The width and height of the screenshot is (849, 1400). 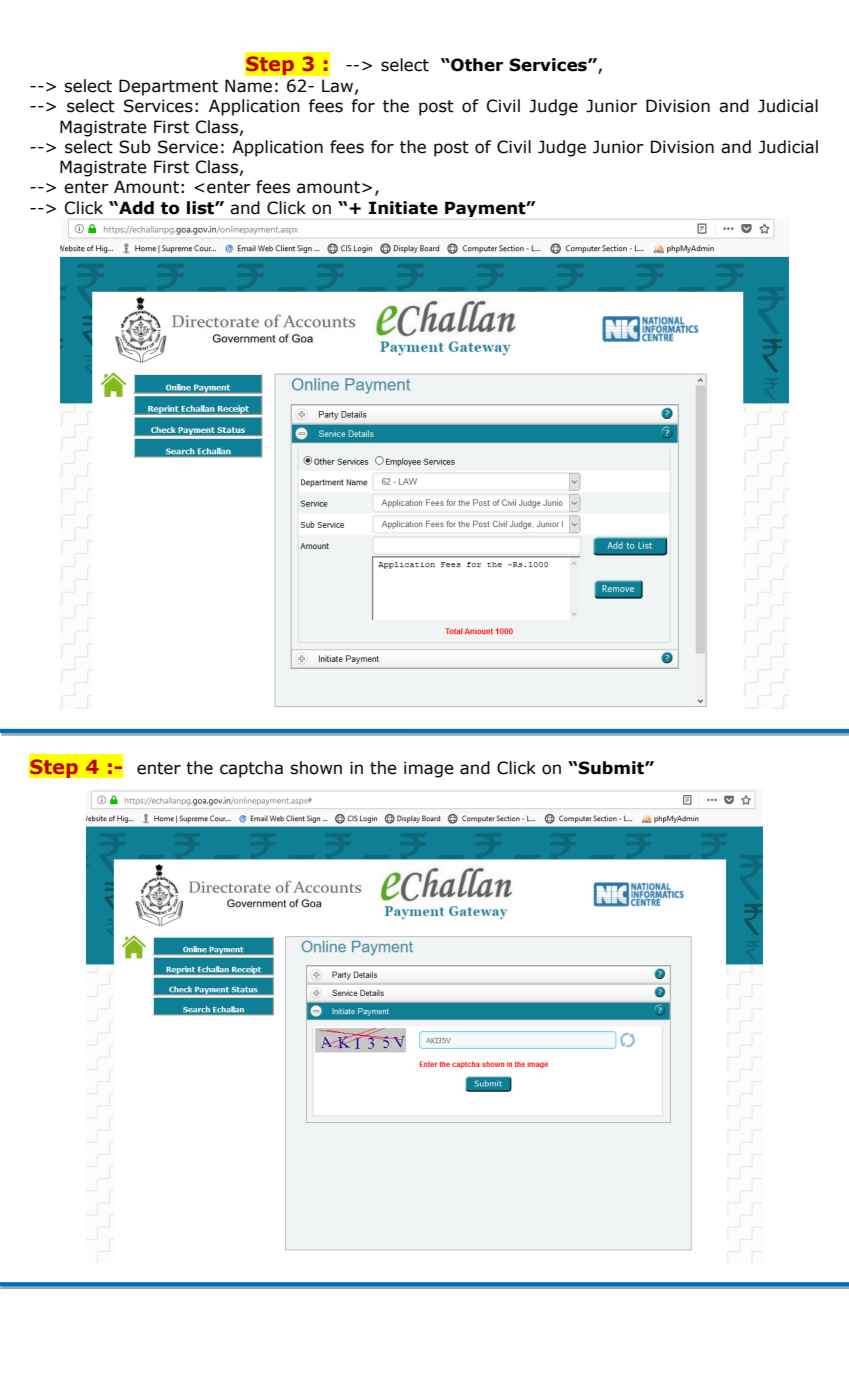 I want to click on Department, so click(x=168, y=87).
